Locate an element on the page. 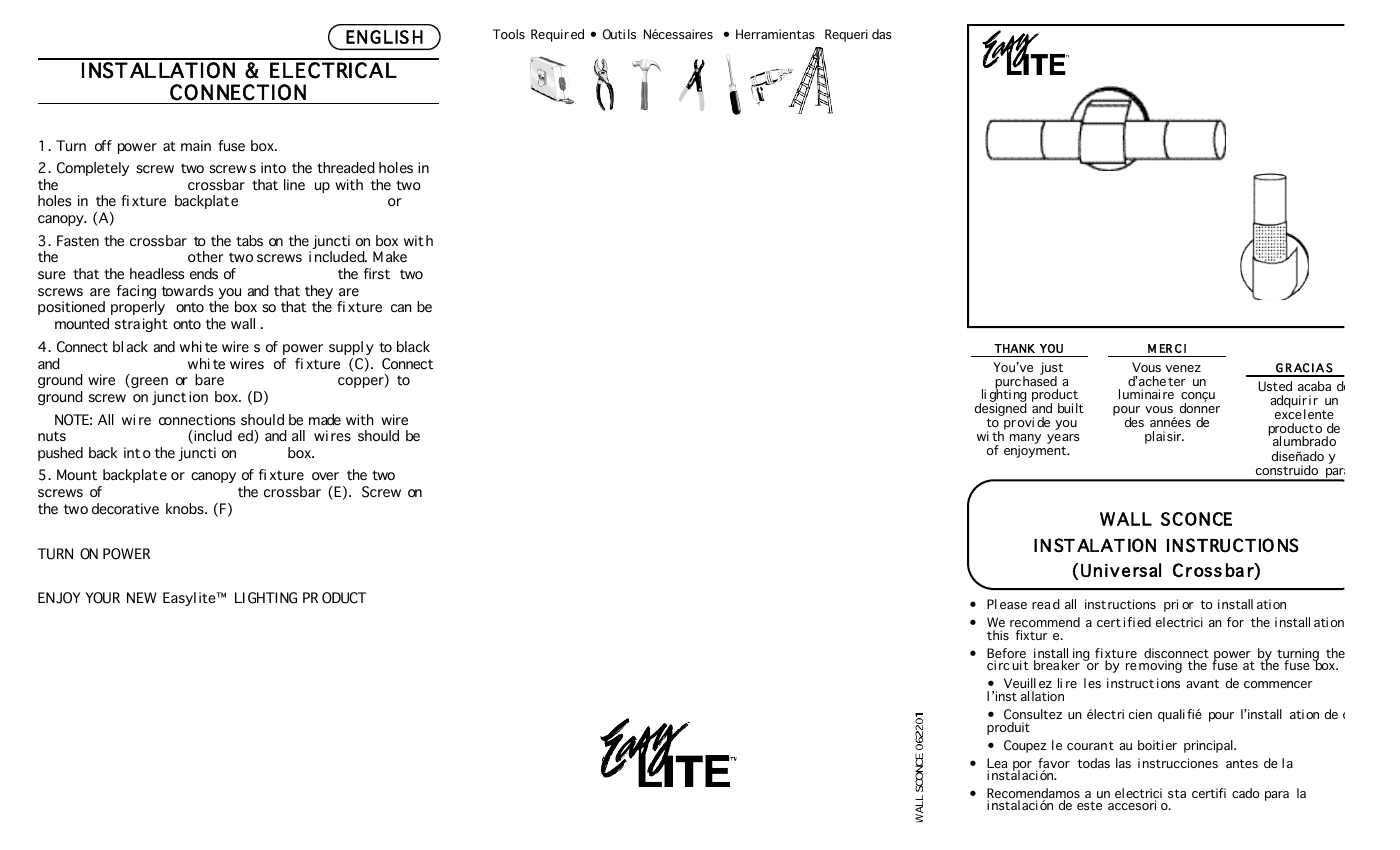  main is located at coordinates (196, 145).
